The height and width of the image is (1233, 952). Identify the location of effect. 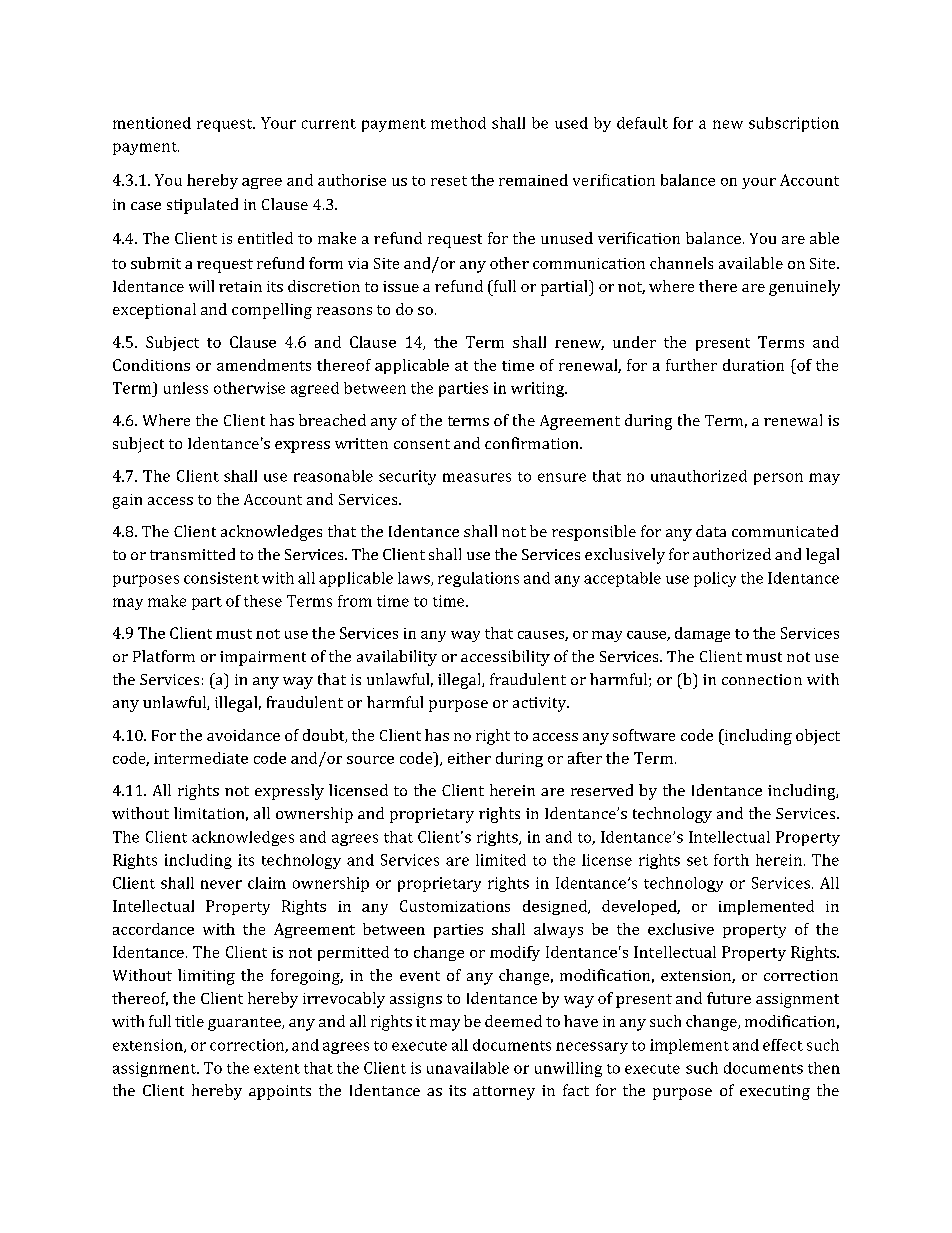
(783, 1045).
